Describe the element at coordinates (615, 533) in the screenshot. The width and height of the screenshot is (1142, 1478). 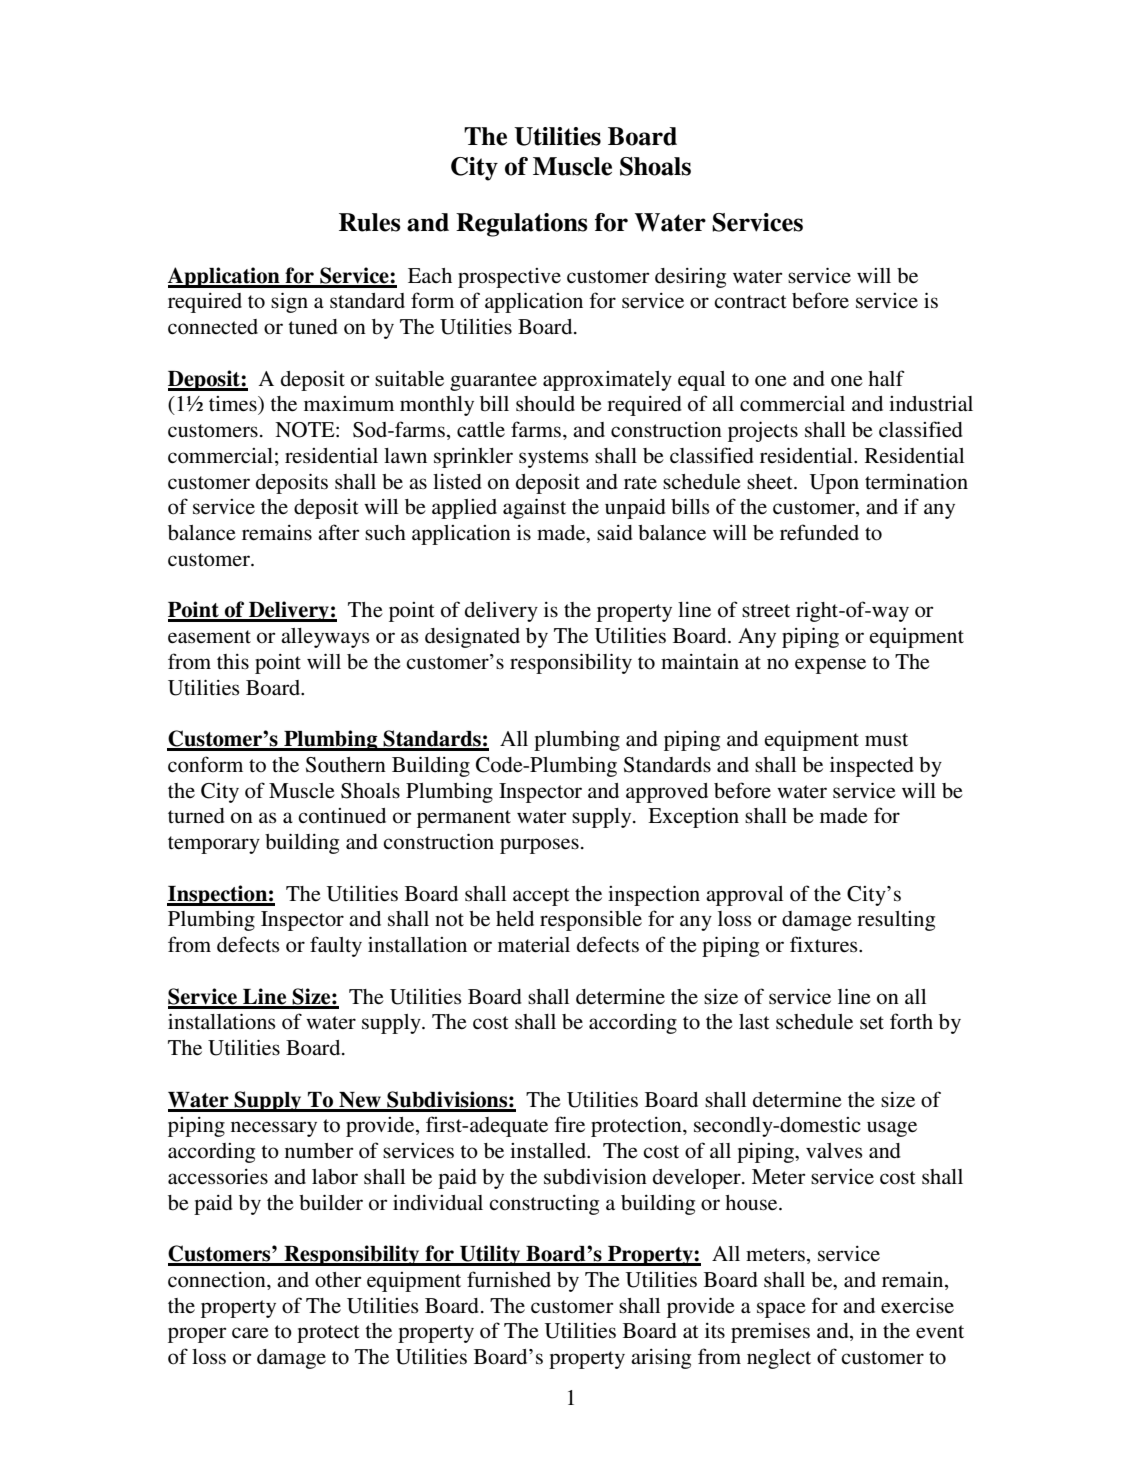
I see `said` at that location.
